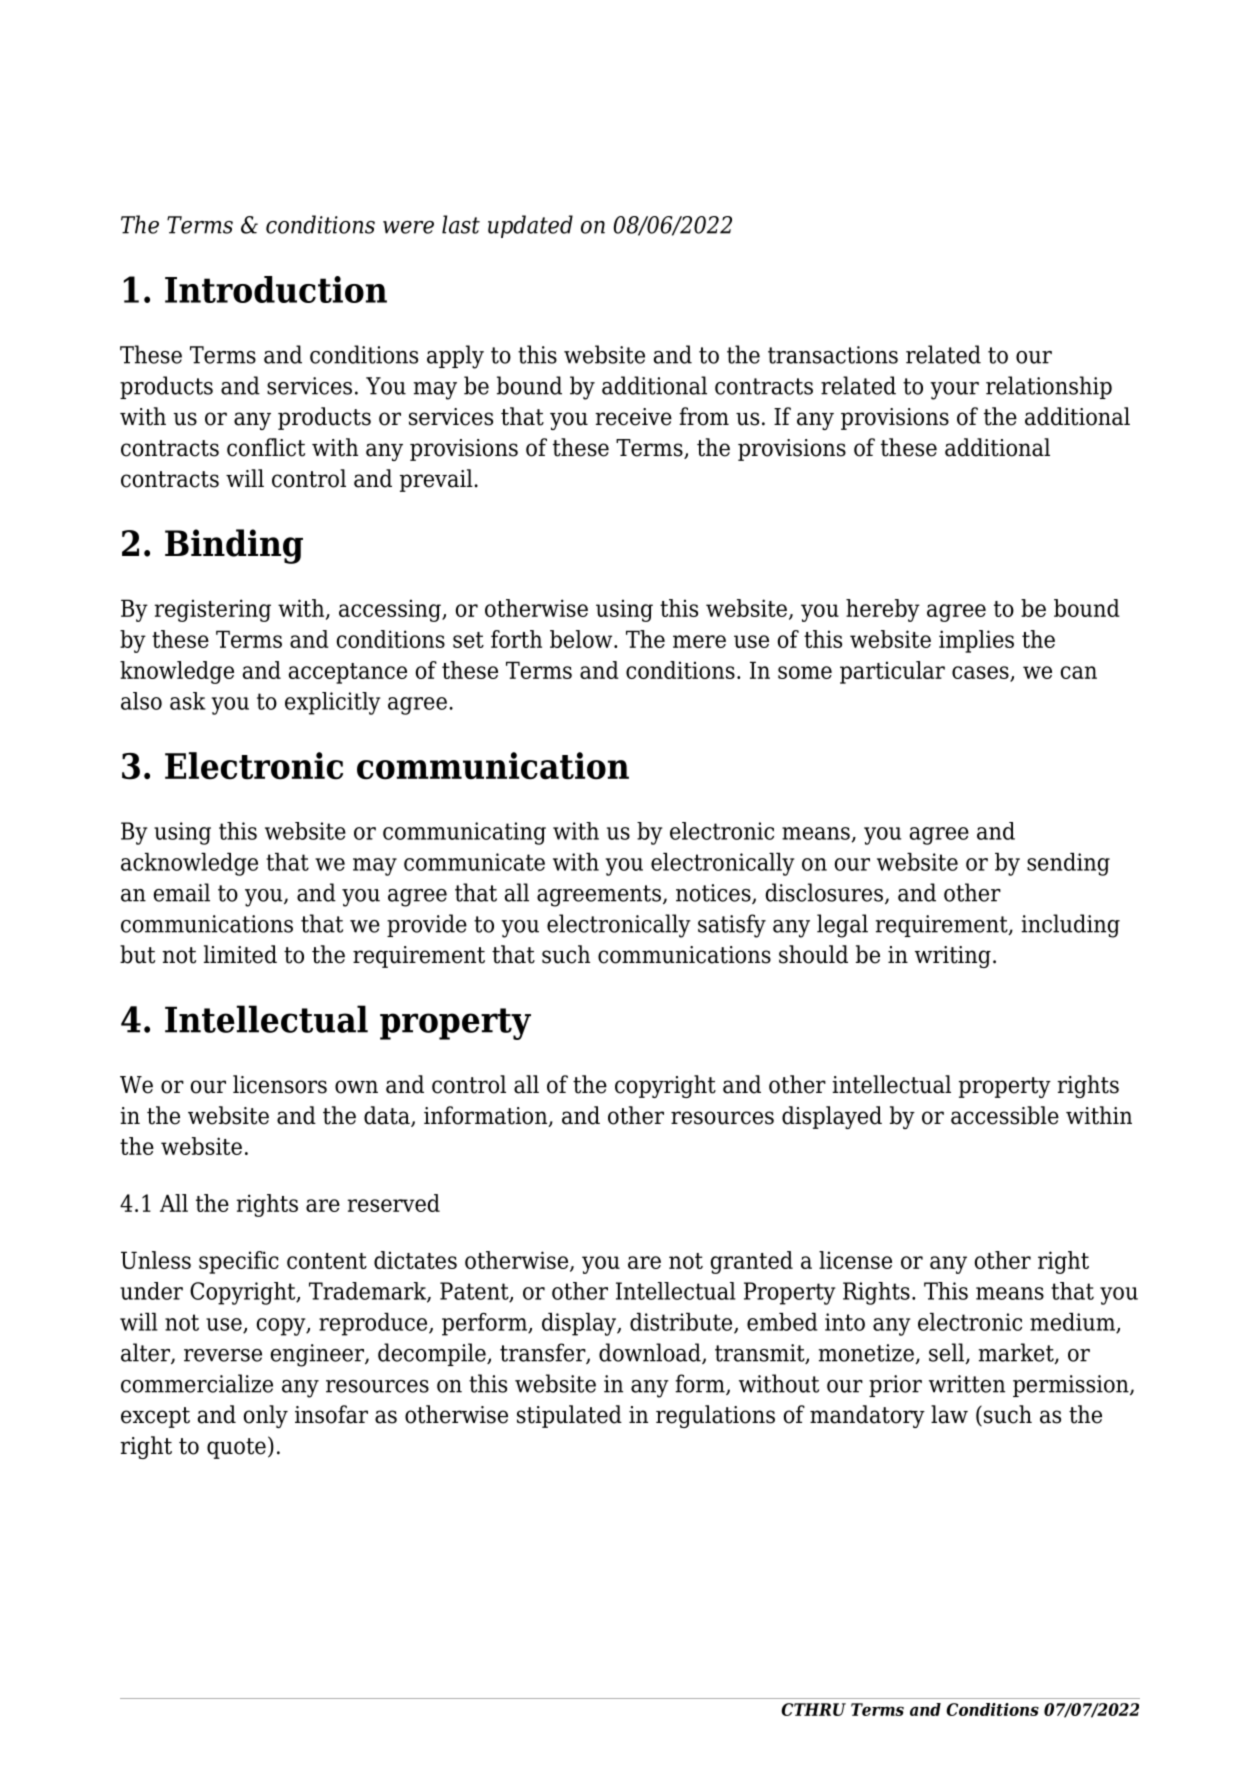 The width and height of the image is (1260, 1781). Describe the element at coordinates (1068, 864) in the image. I see `sending` at that location.
